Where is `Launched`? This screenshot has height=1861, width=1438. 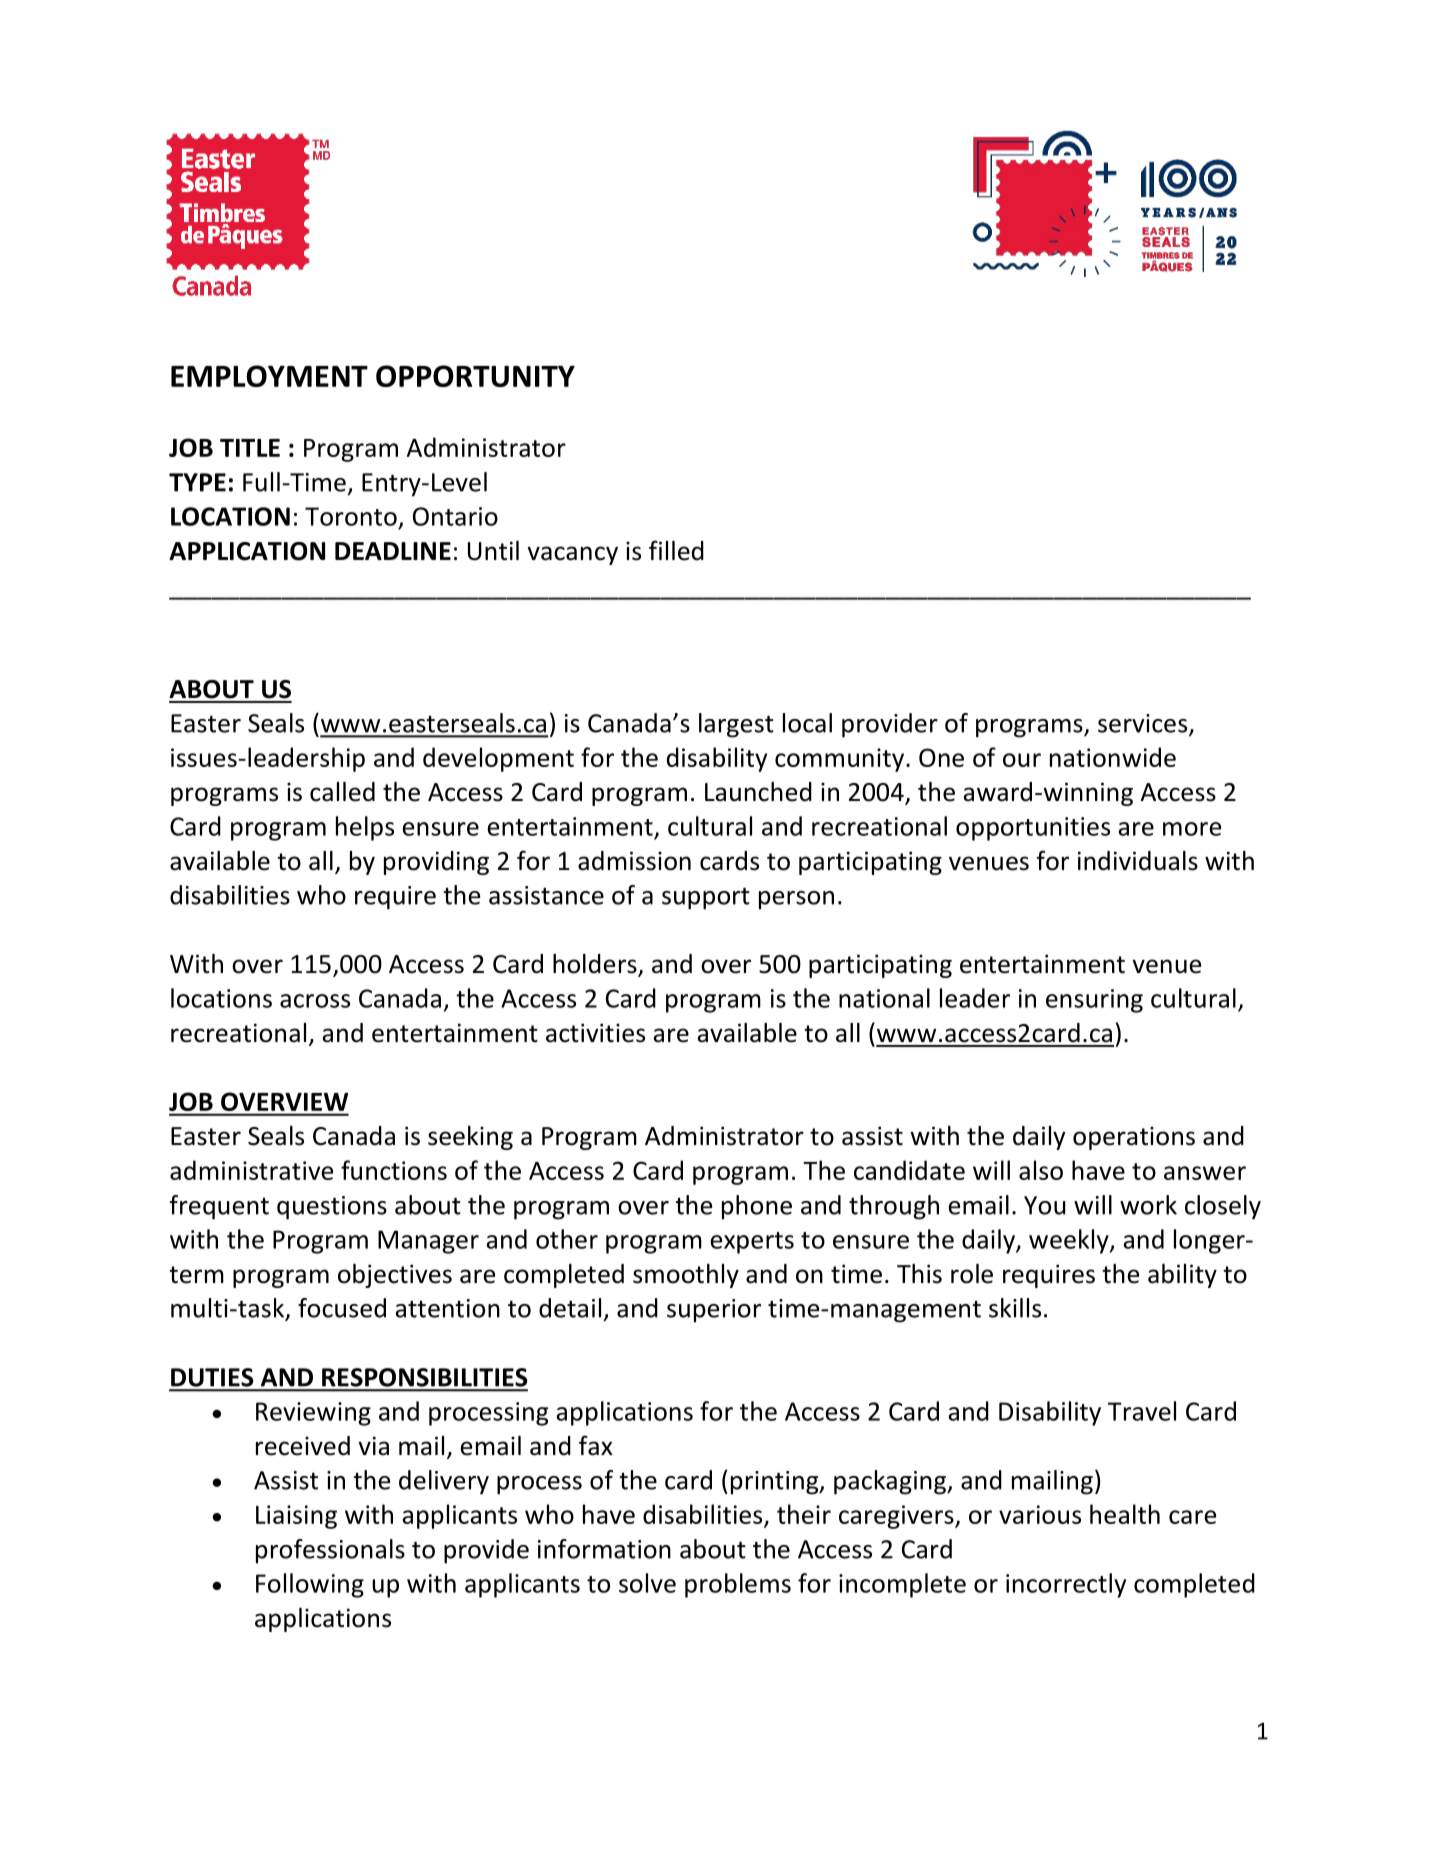 Launched is located at coordinates (758, 792).
